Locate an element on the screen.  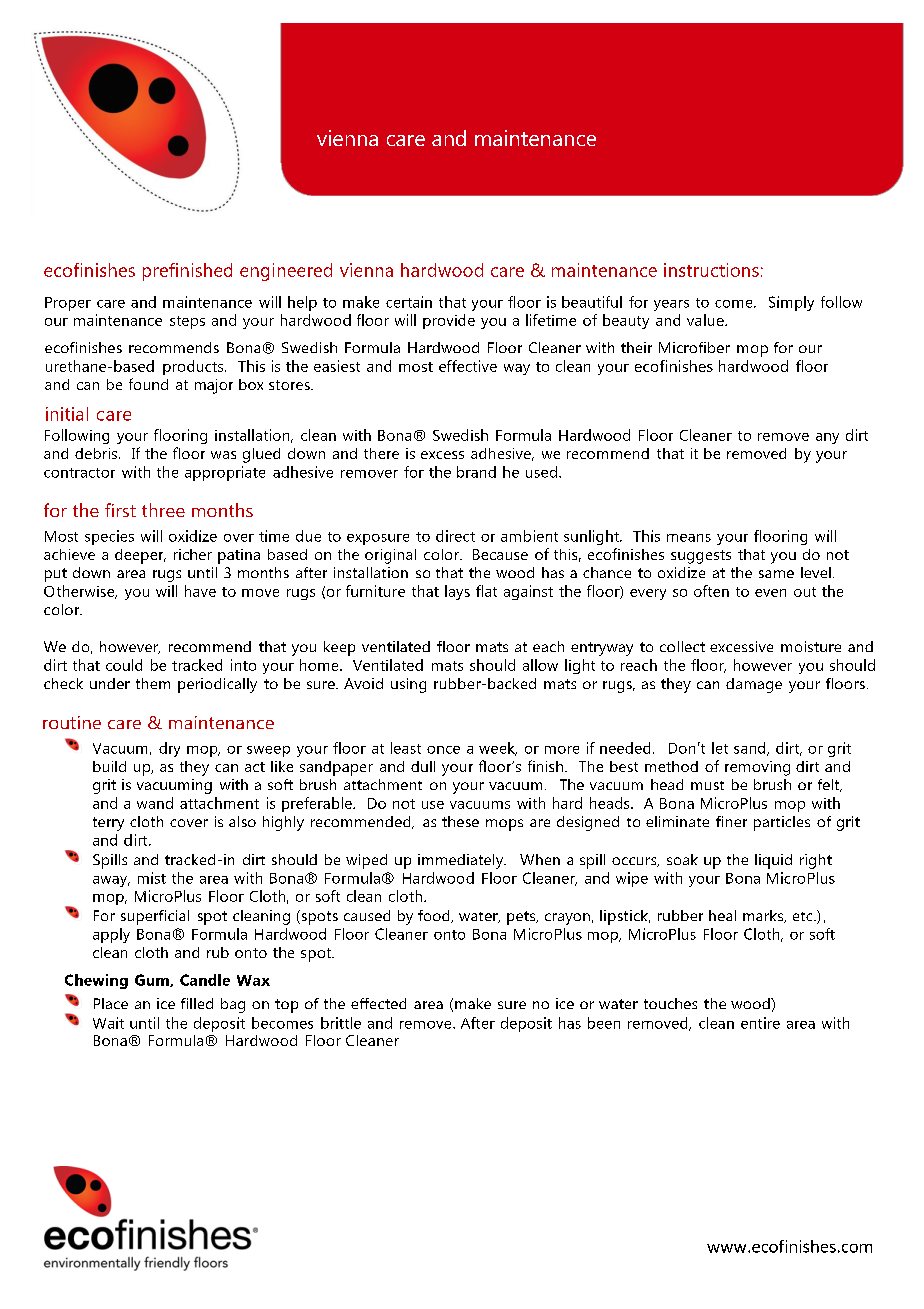
three is located at coordinates (163, 510).
